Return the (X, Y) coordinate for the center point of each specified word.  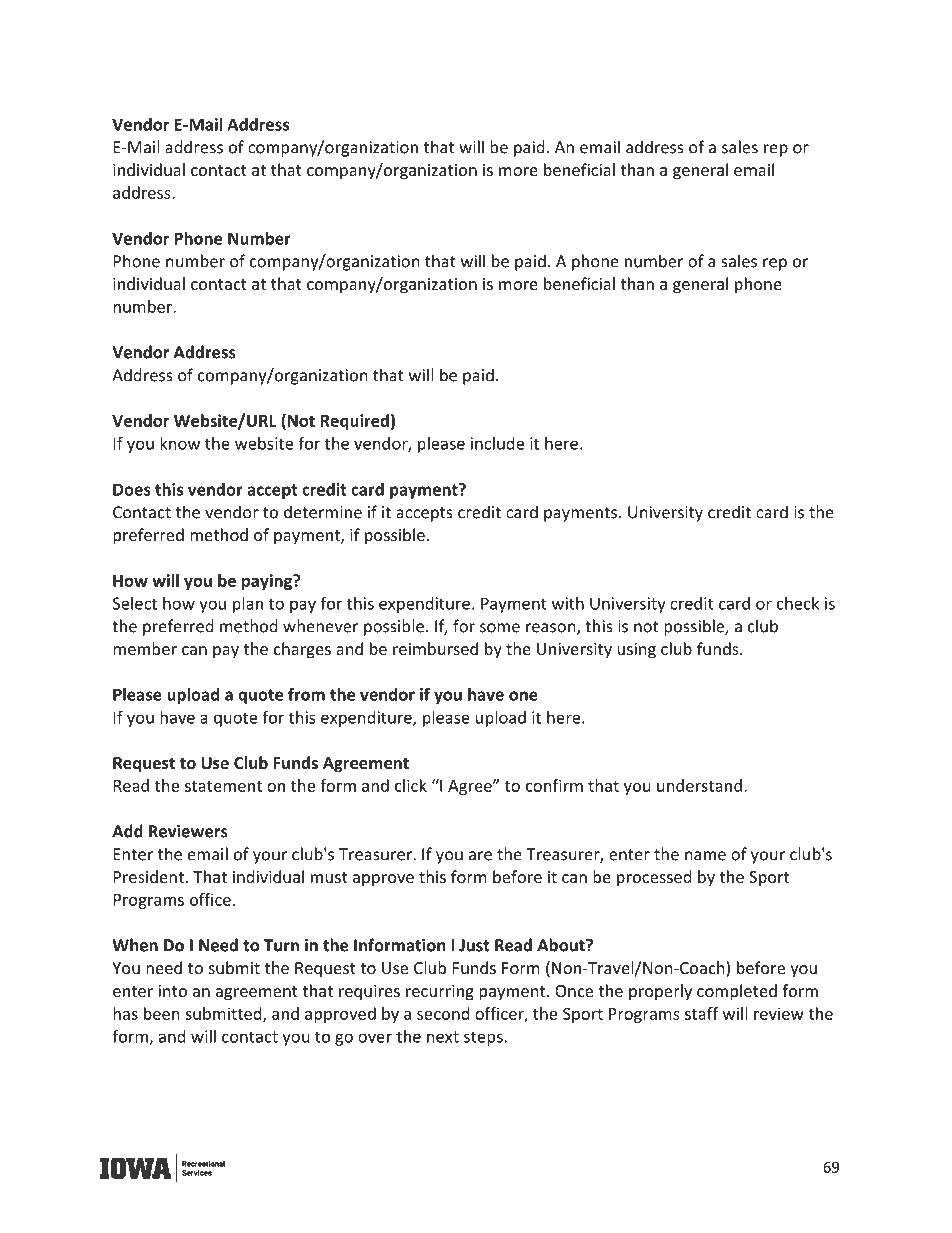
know (180, 443)
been (162, 1013)
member (145, 648)
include (497, 443)
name (705, 856)
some (500, 628)
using (637, 651)
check (798, 603)
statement (223, 786)
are (480, 856)
